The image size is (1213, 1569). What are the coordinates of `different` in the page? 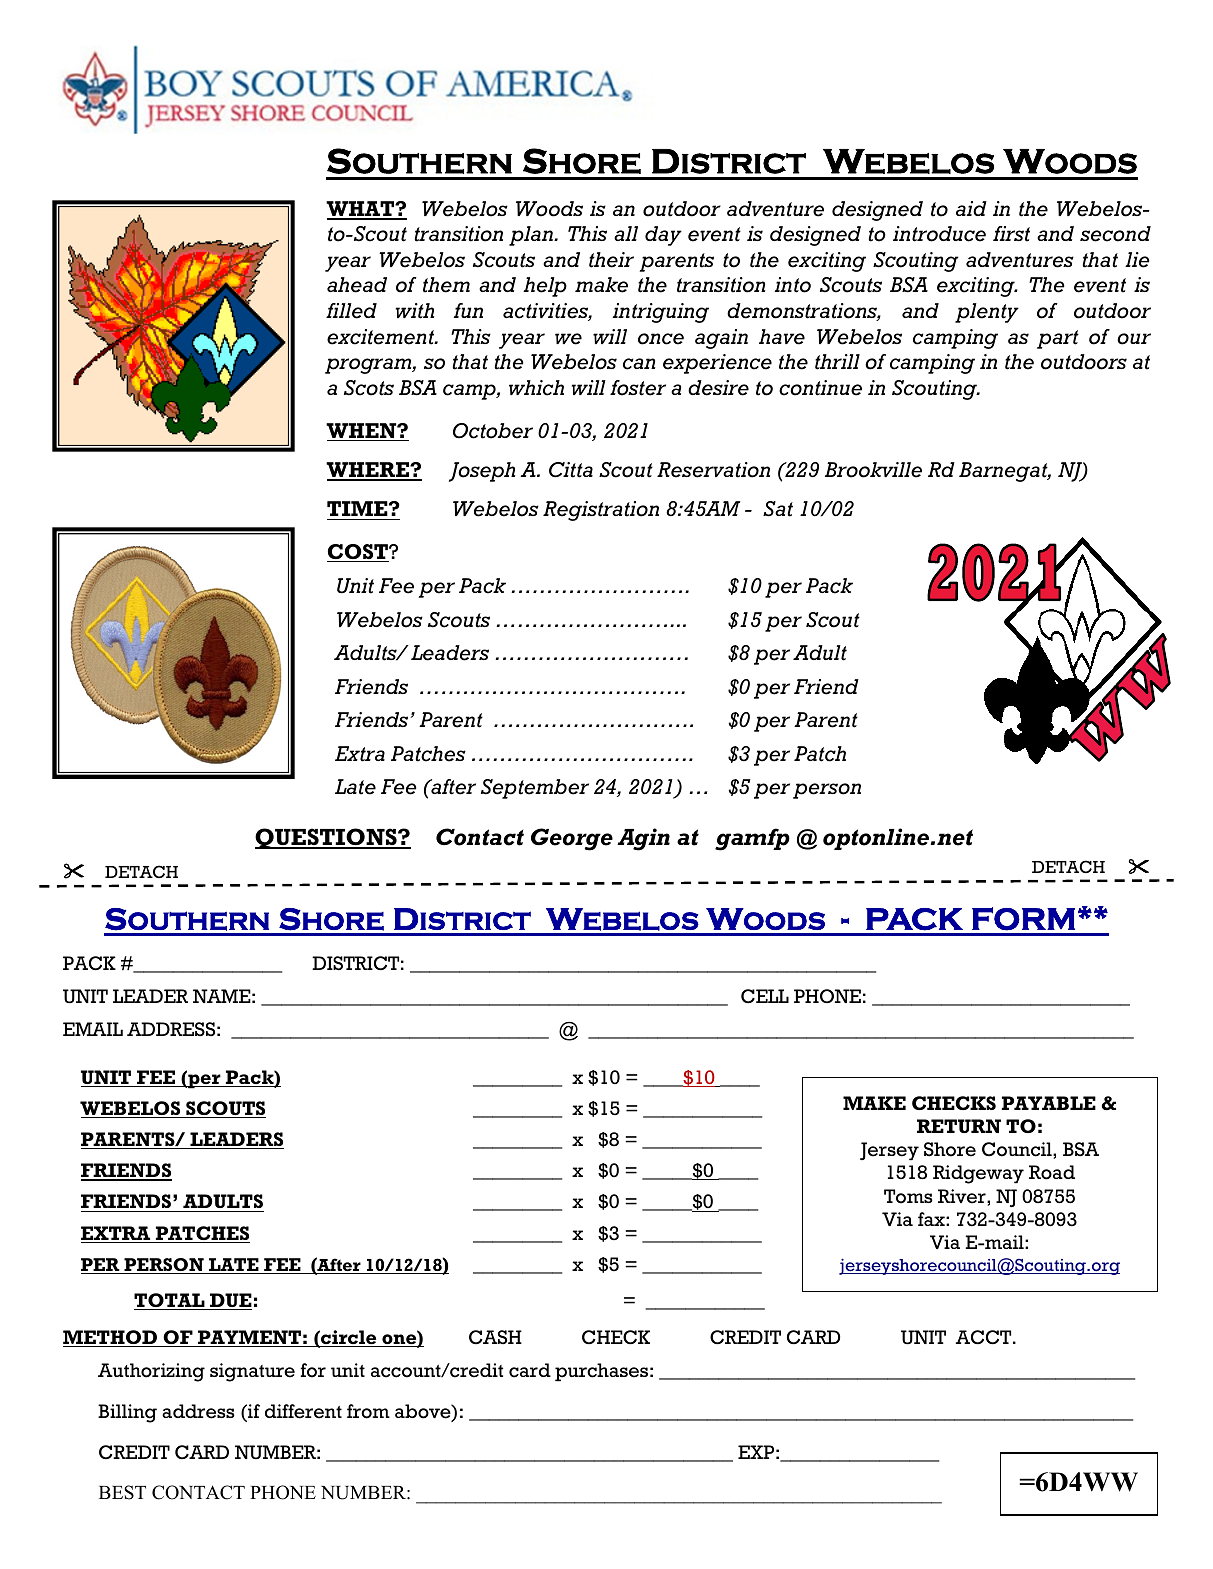 It's located at (303, 1411).
